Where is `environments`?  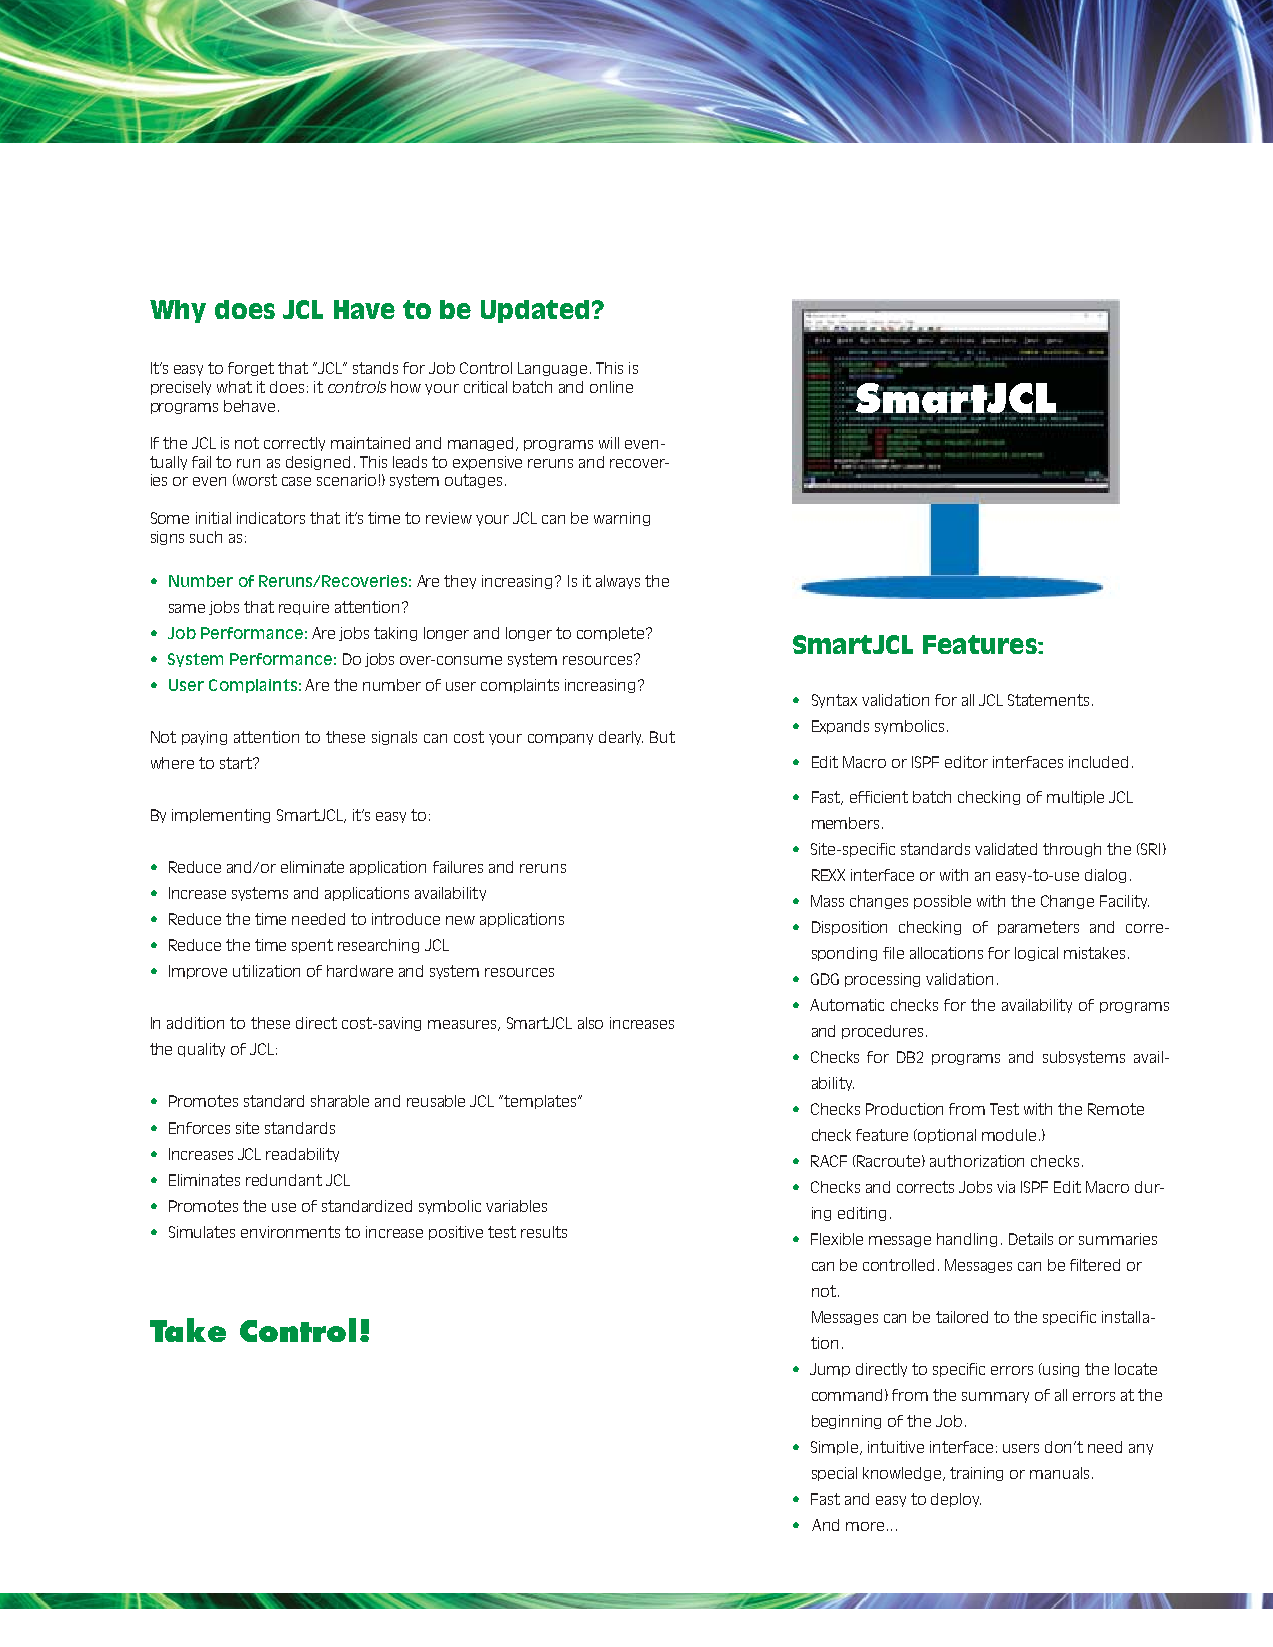
environments is located at coordinates (290, 1232).
